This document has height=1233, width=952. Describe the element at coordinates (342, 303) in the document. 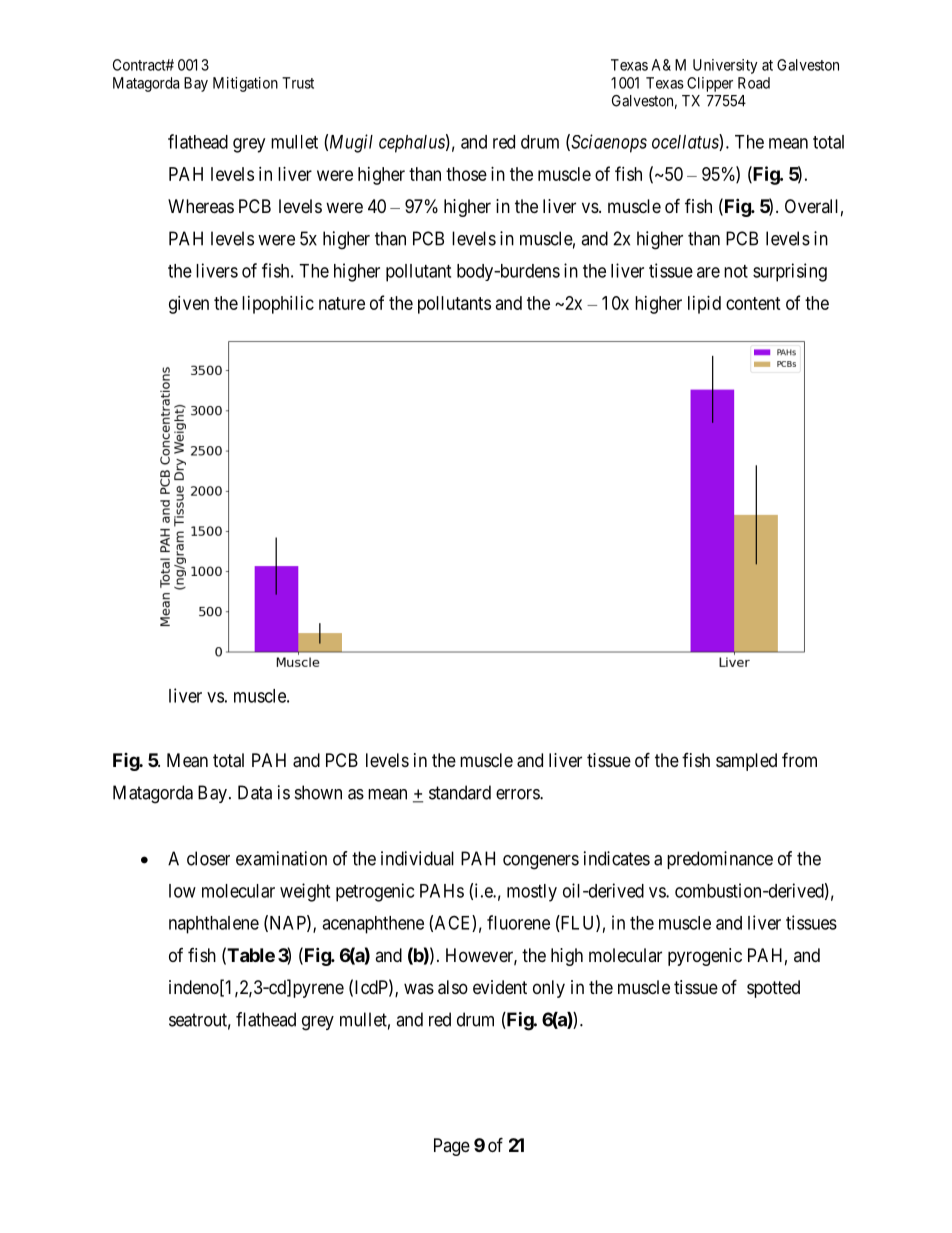

I see `nature` at that location.
